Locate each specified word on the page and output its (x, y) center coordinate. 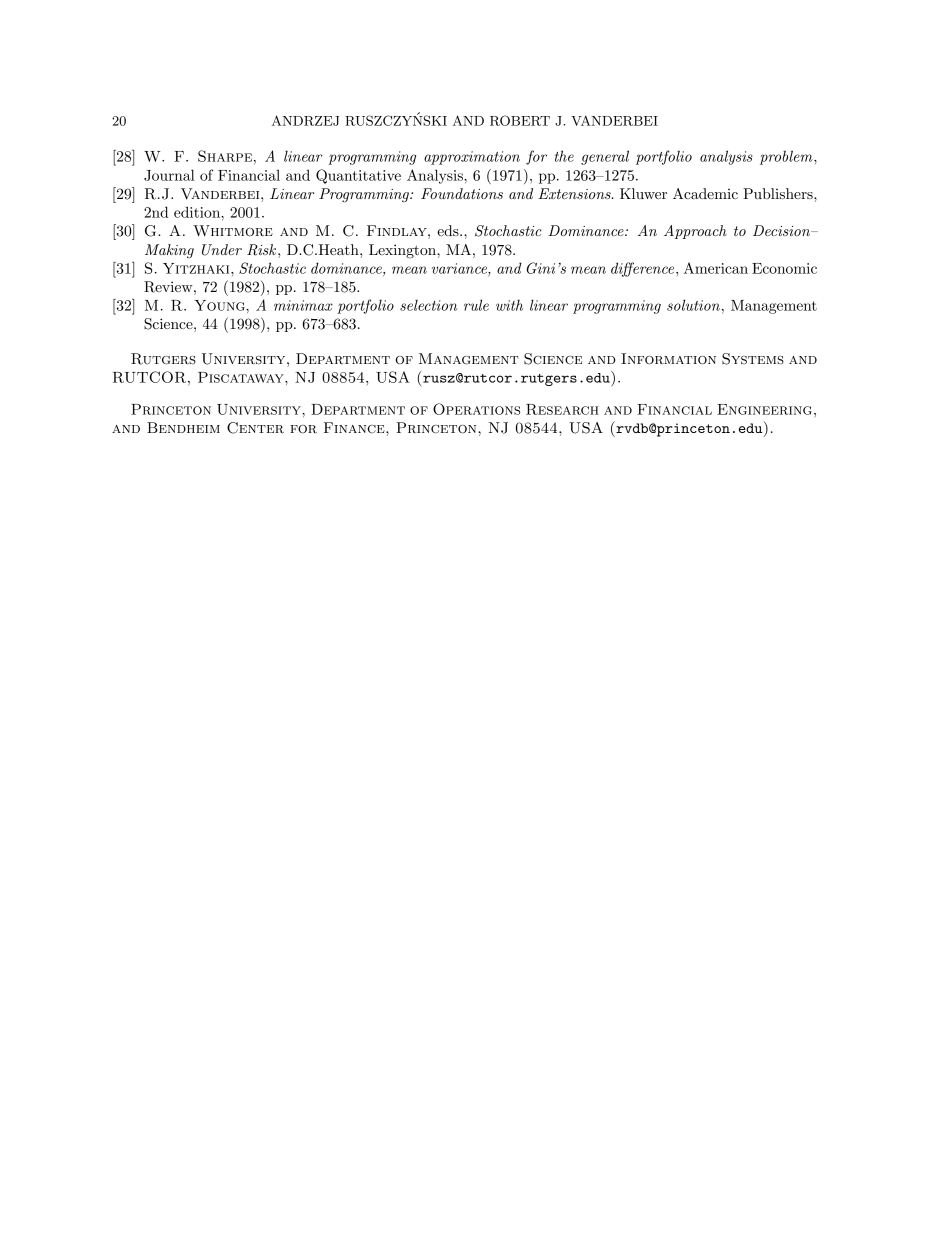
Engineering (764, 409)
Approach (695, 232)
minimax (303, 305)
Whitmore (233, 231)
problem (787, 157)
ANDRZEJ (305, 120)
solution (693, 305)
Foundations (462, 193)
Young (220, 305)
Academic (705, 193)
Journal (169, 175)
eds (449, 230)
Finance (355, 427)
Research (562, 409)
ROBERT (520, 120)
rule (476, 305)
